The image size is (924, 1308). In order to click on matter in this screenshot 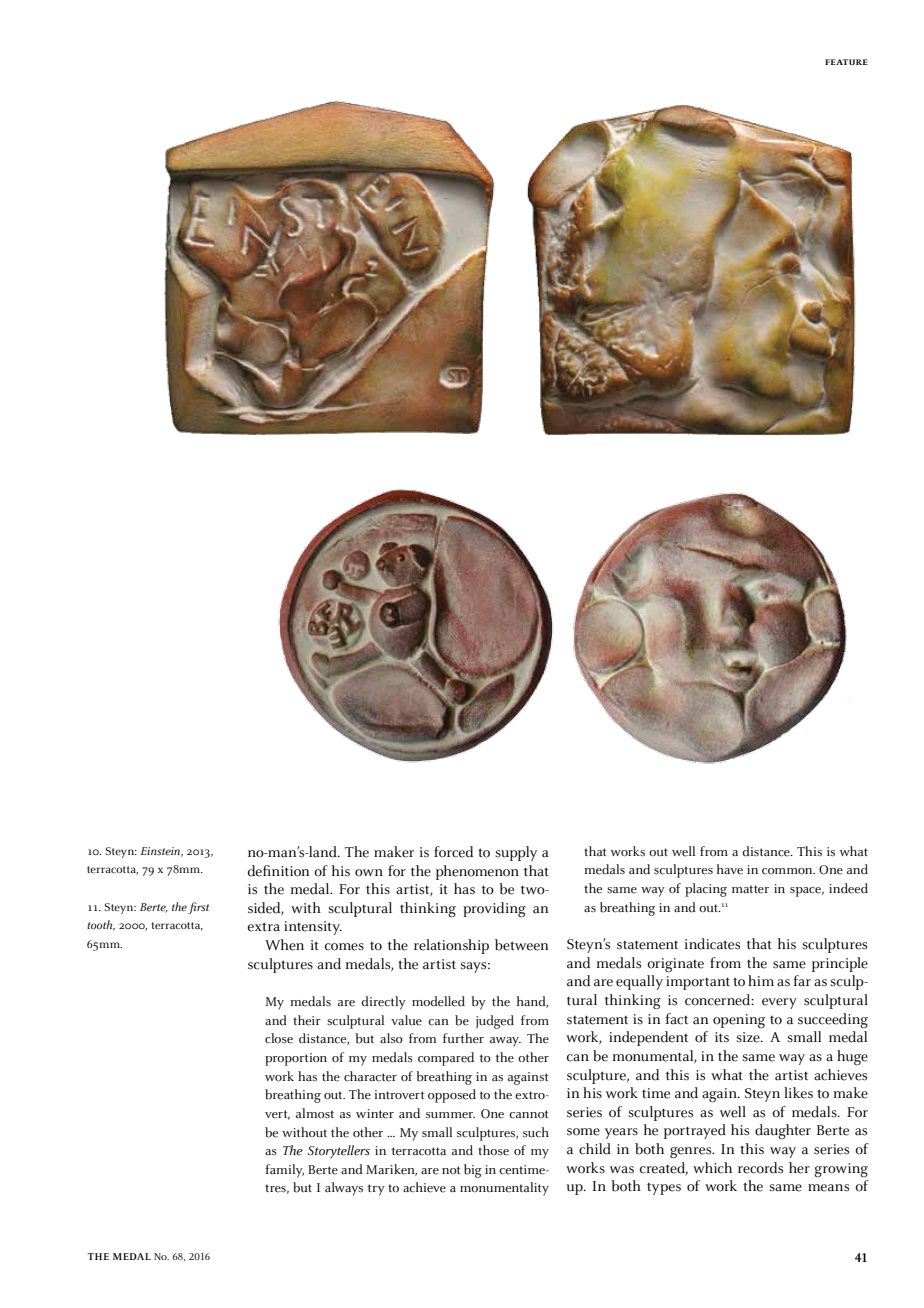, I will do `click(750, 889)`.
